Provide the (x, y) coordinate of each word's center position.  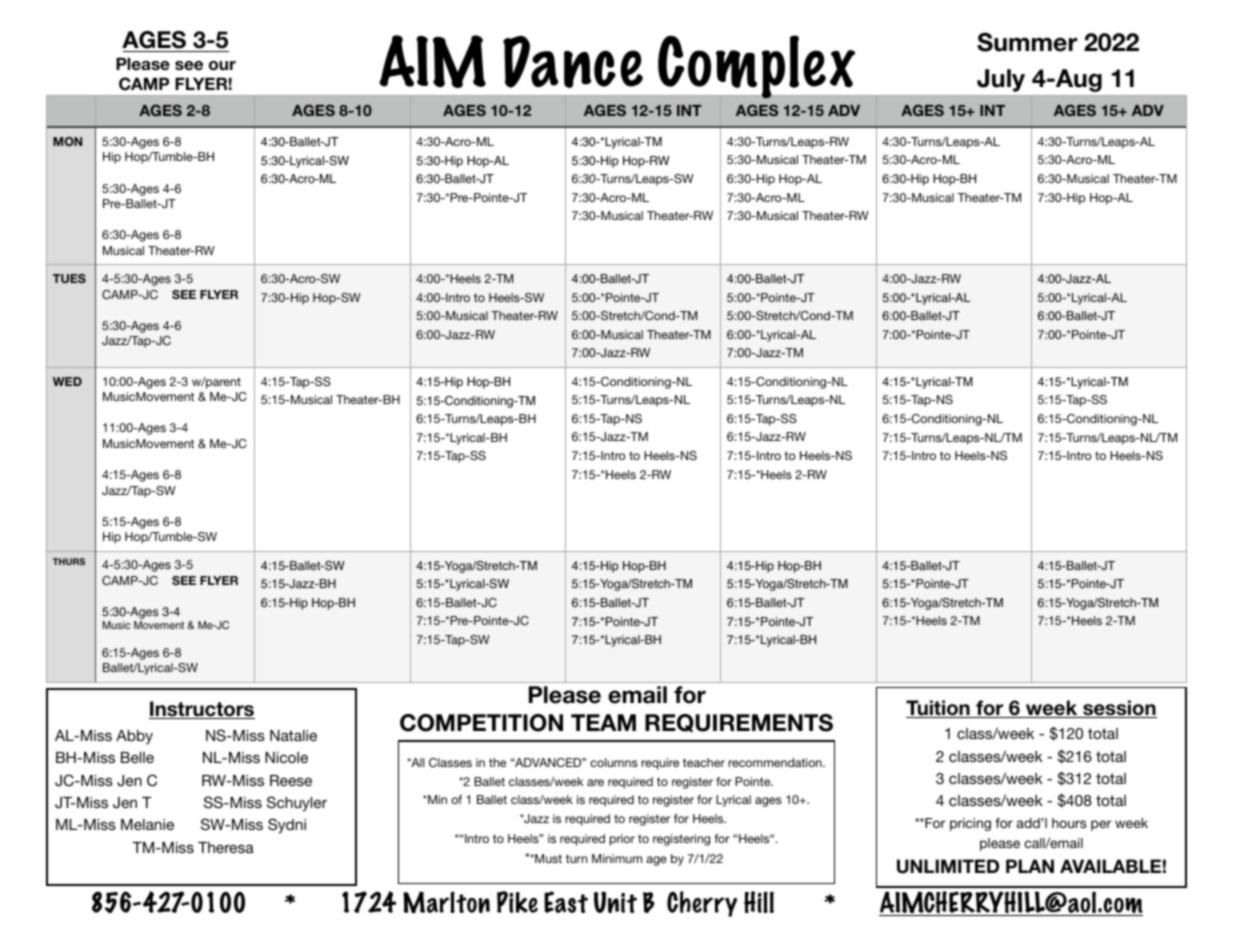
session (1119, 709)
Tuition (939, 709)
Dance (573, 62)
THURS (69, 561)
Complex (757, 68)
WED (67, 381)
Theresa (226, 847)
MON (67, 141)
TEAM (603, 722)
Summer (1027, 42)
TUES (69, 278)
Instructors (202, 710)
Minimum (617, 858)
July (1001, 80)
